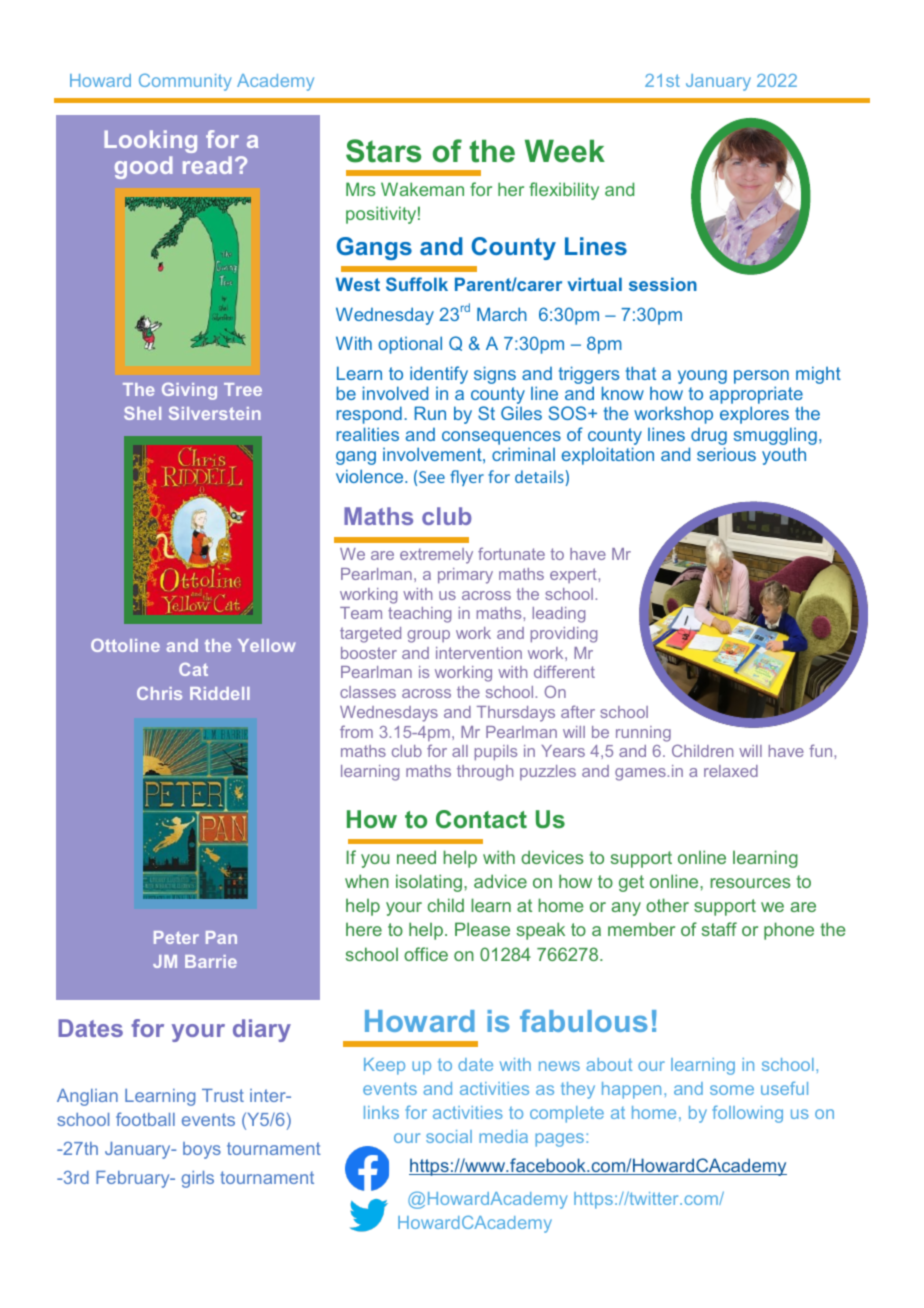 The height and width of the page is (1308, 924). Describe the element at coordinates (726, 454) in the page. I see `serious` at that location.
